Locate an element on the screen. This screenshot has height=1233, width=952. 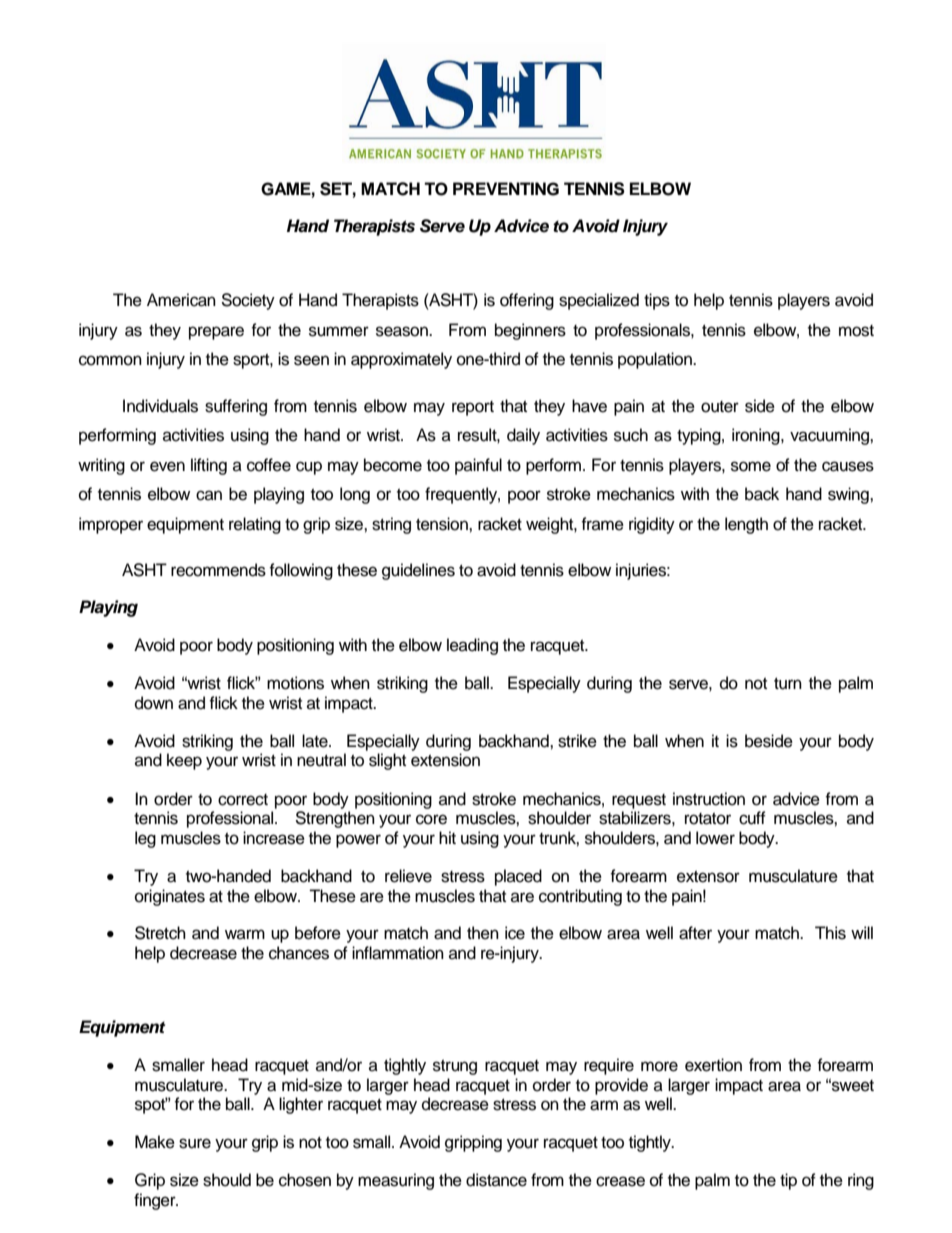
distance is located at coordinates (496, 1180).
